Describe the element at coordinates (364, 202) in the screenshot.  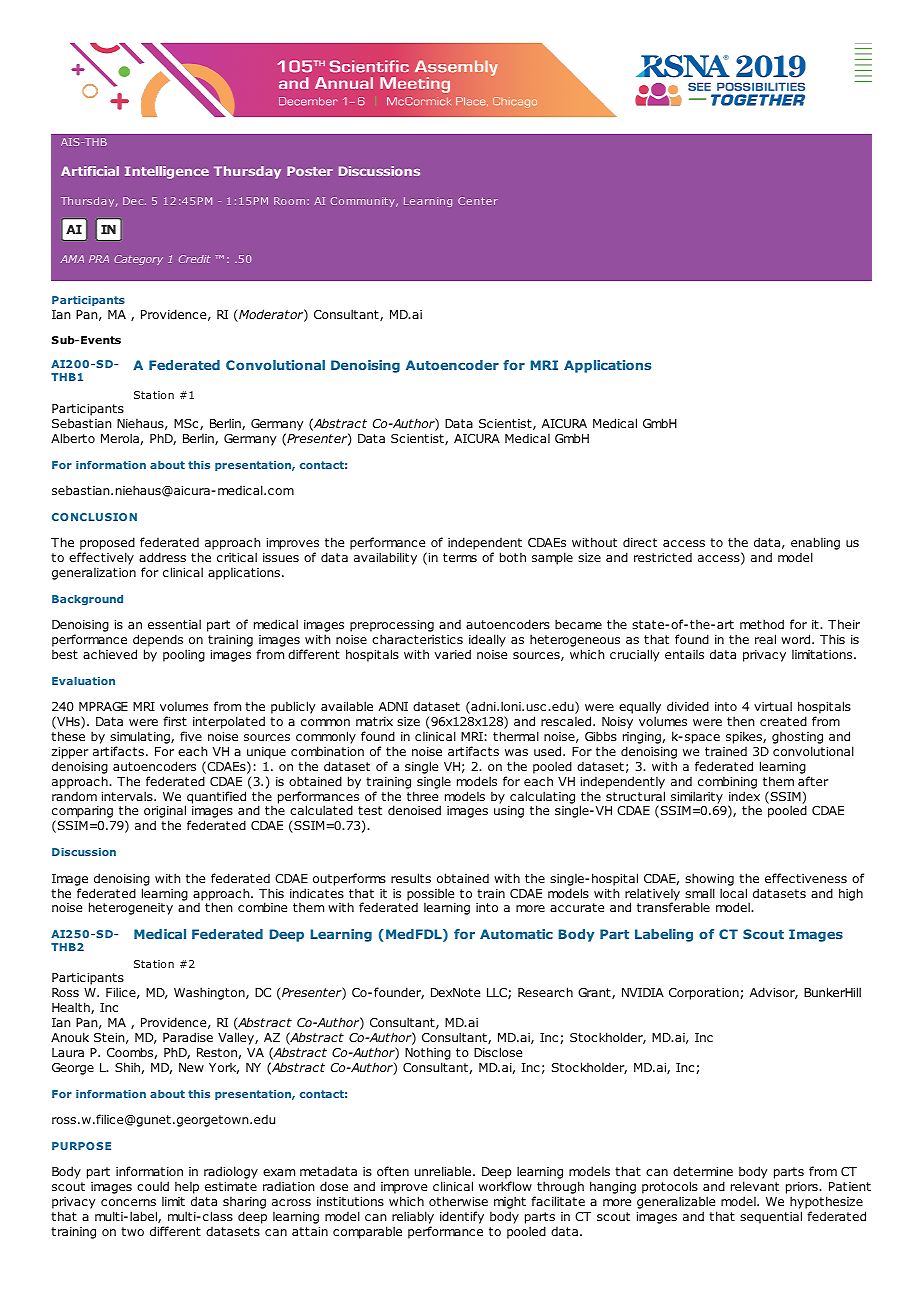
I see `Community` at that location.
